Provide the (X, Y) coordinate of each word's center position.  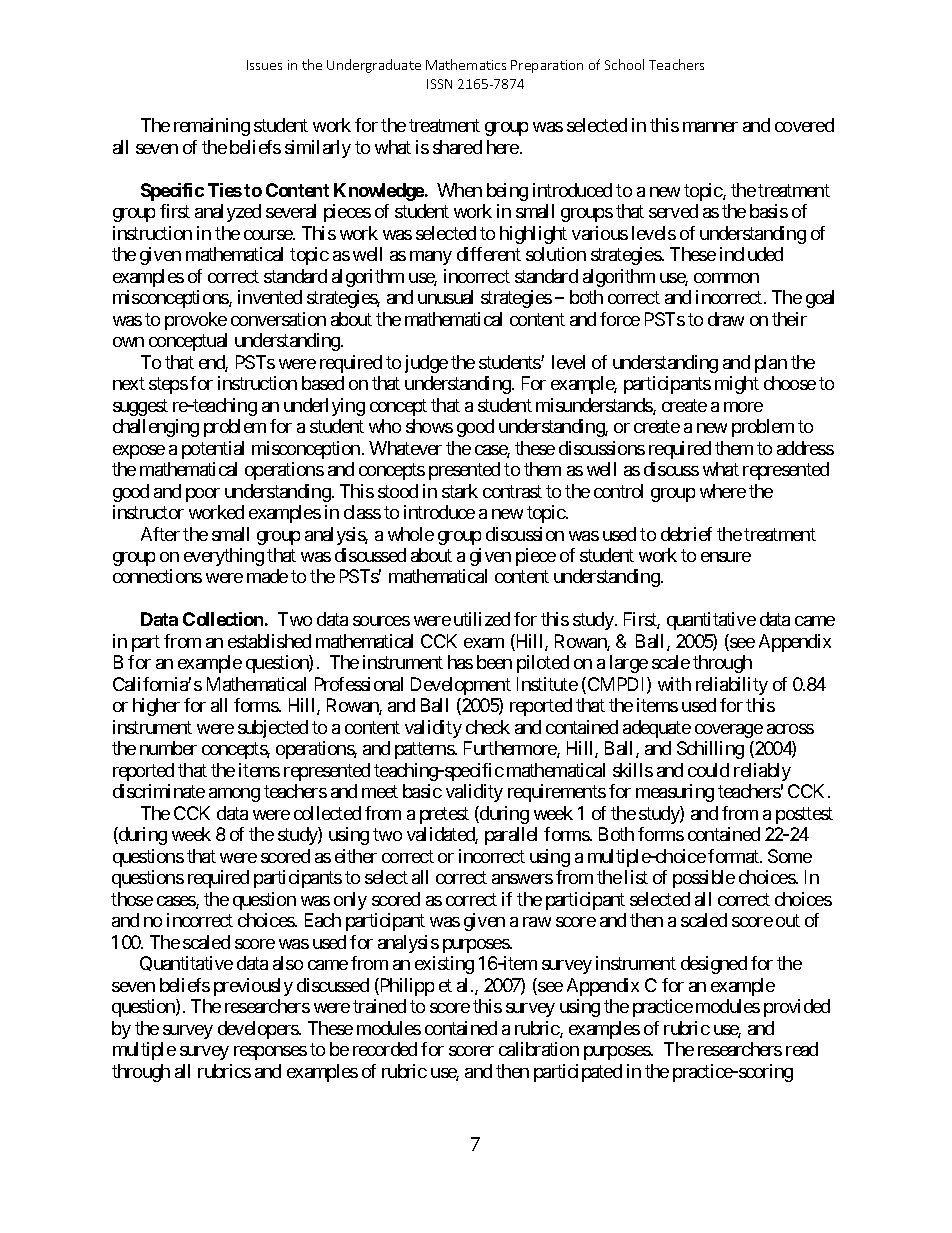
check (488, 727)
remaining (212, 127)
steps (168, 385)
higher (156, 707)
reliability (732, 686)
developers (259, 1030)
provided (797, 1008)
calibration (539, 1049)
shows (429, 426)
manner (710, 127)
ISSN (439, 84)
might (737, 385)
